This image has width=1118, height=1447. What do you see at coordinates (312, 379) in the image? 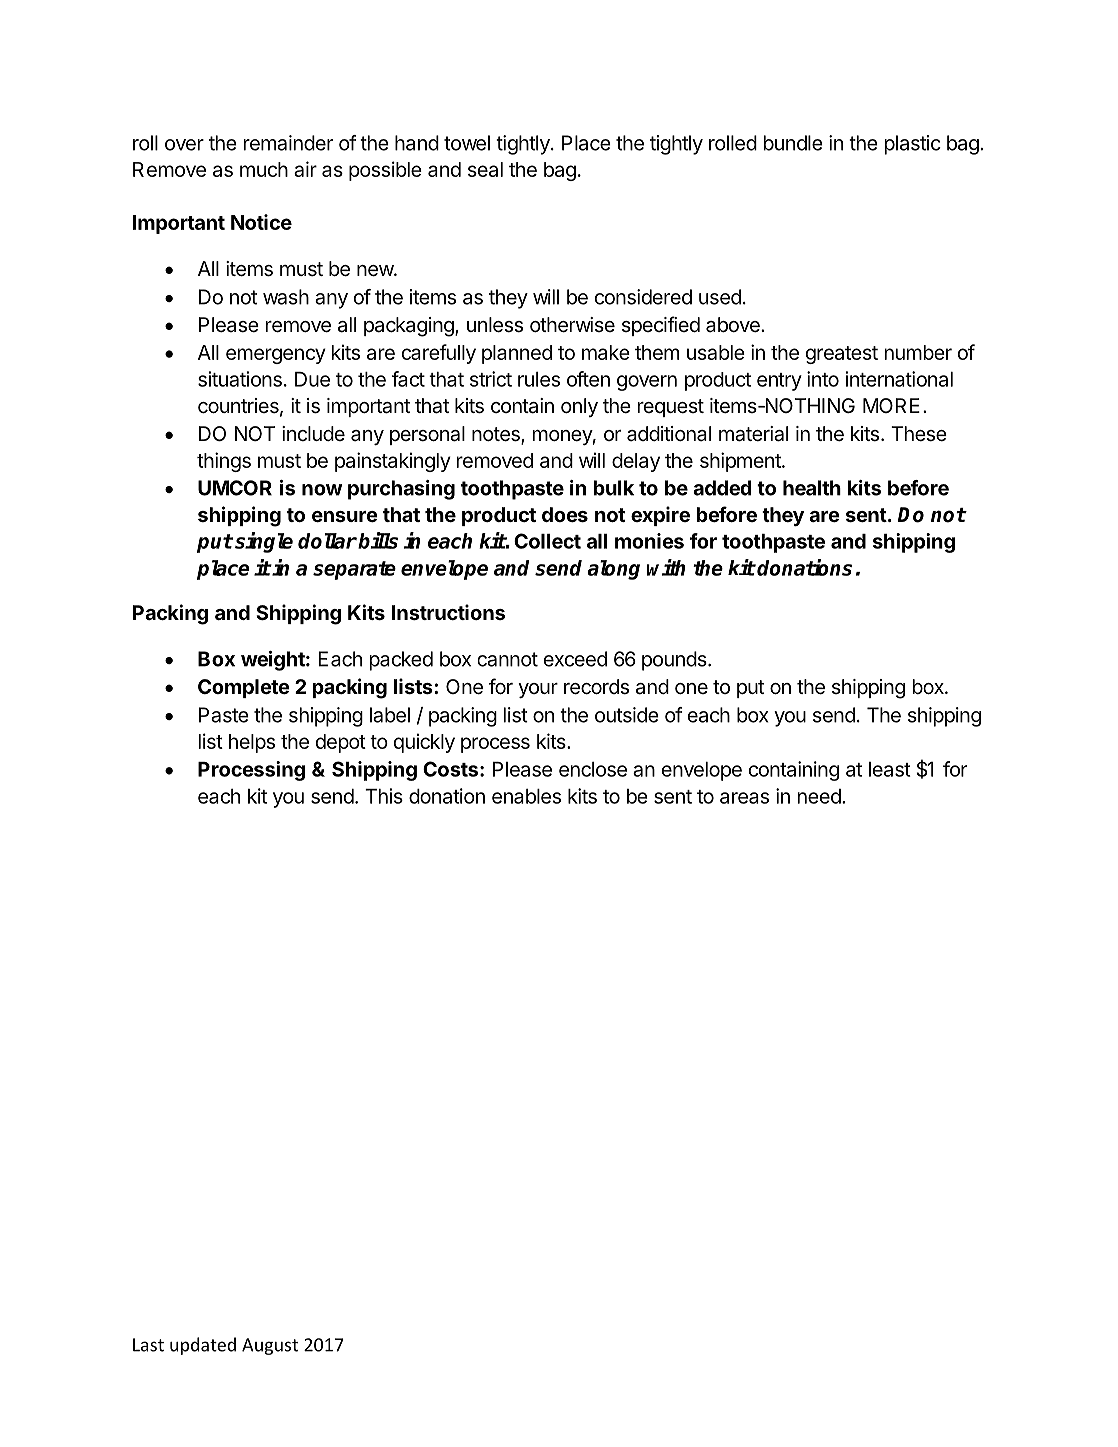
I see `Due` at bounding box center [312, 379].
